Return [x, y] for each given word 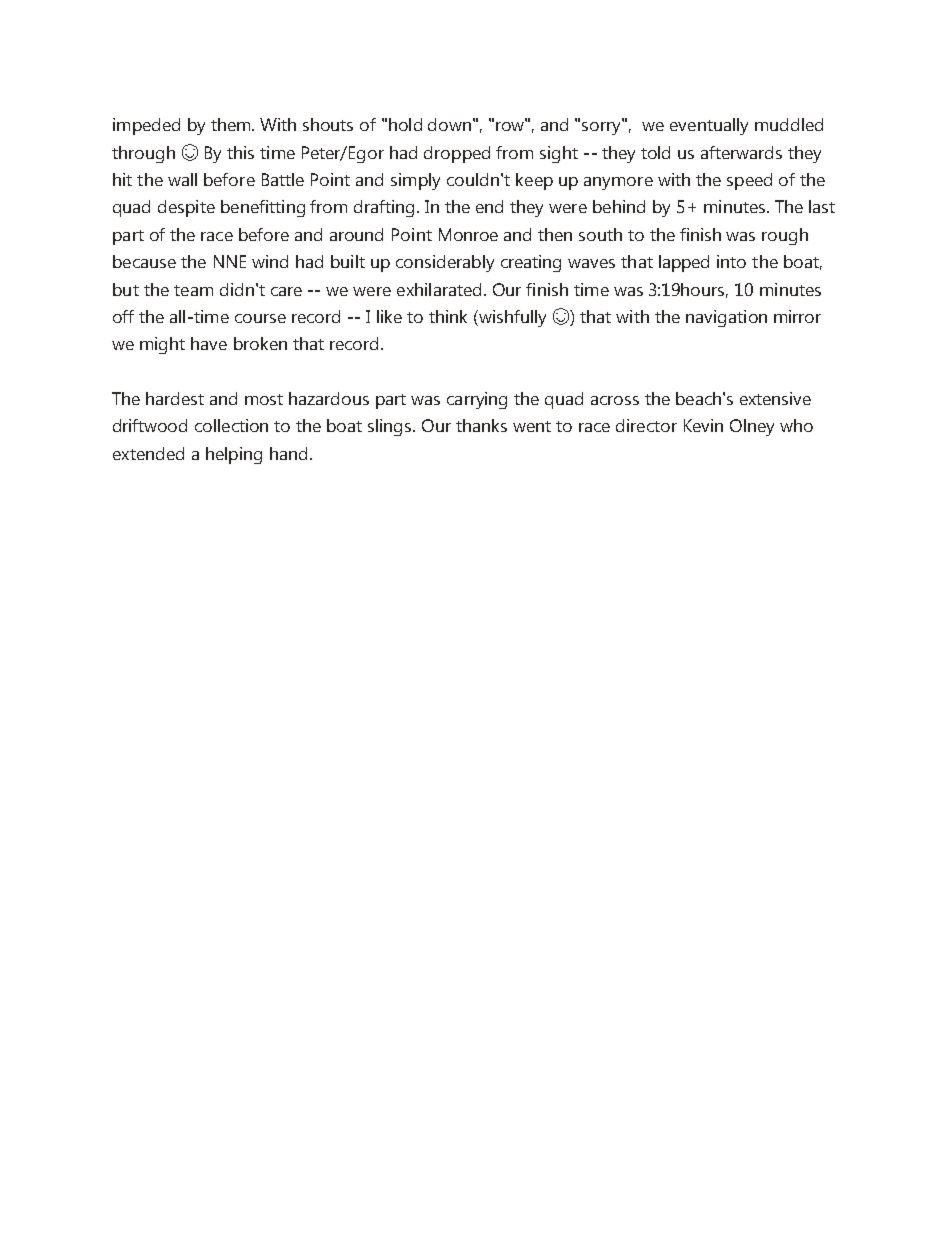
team [193, 290]
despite [186, 208]
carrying [477, 400]
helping [234, 455]
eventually [709, 126]
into [731, 261]
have [209, 343]
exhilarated [439, 289]
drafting [384, 208]
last [822, 206]
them [232, 124]
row [511, 125]
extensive [775, 398]
